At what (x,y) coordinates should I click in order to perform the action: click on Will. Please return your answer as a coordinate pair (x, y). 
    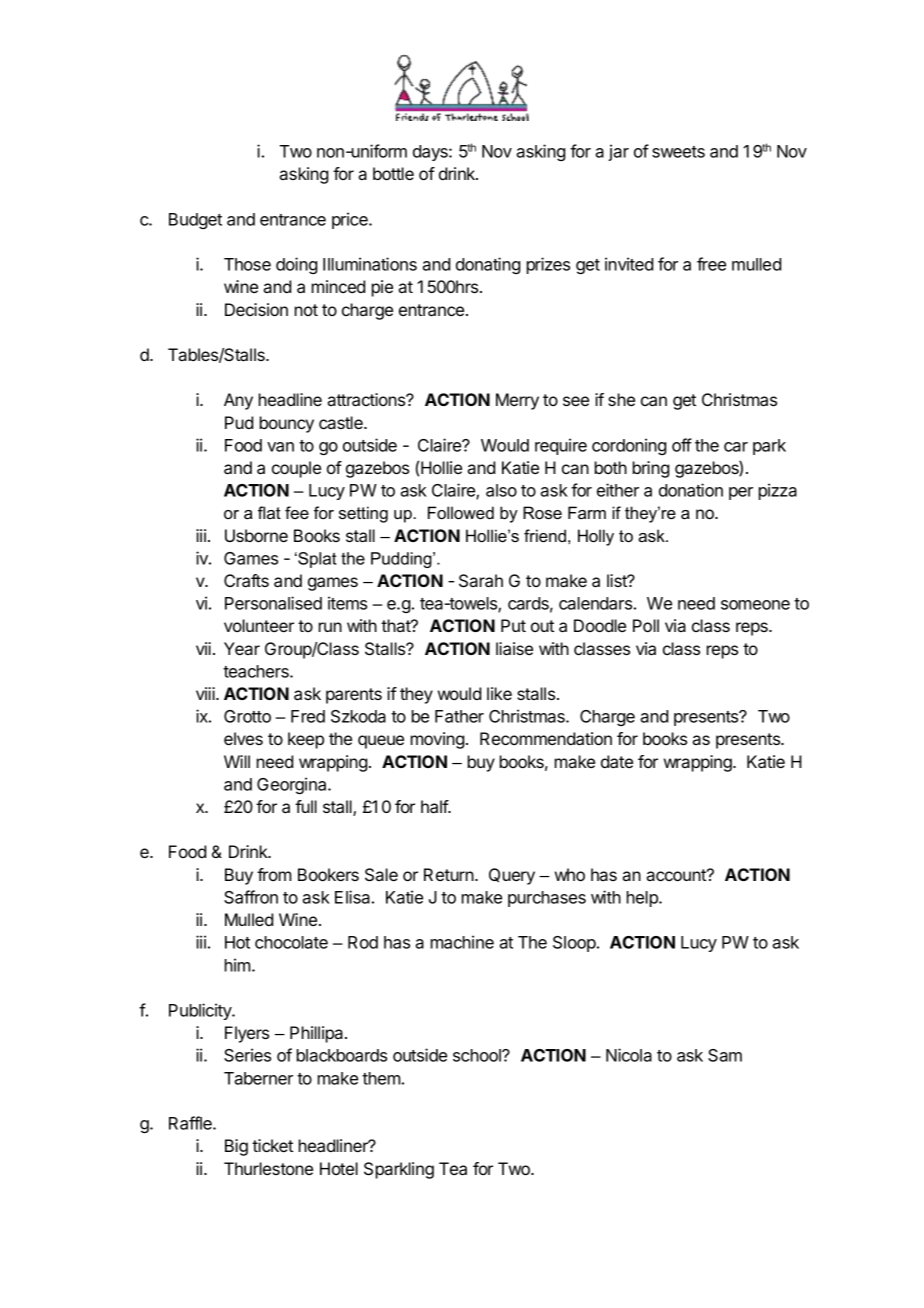
    Looking at the image, I should click on (237, 761).
